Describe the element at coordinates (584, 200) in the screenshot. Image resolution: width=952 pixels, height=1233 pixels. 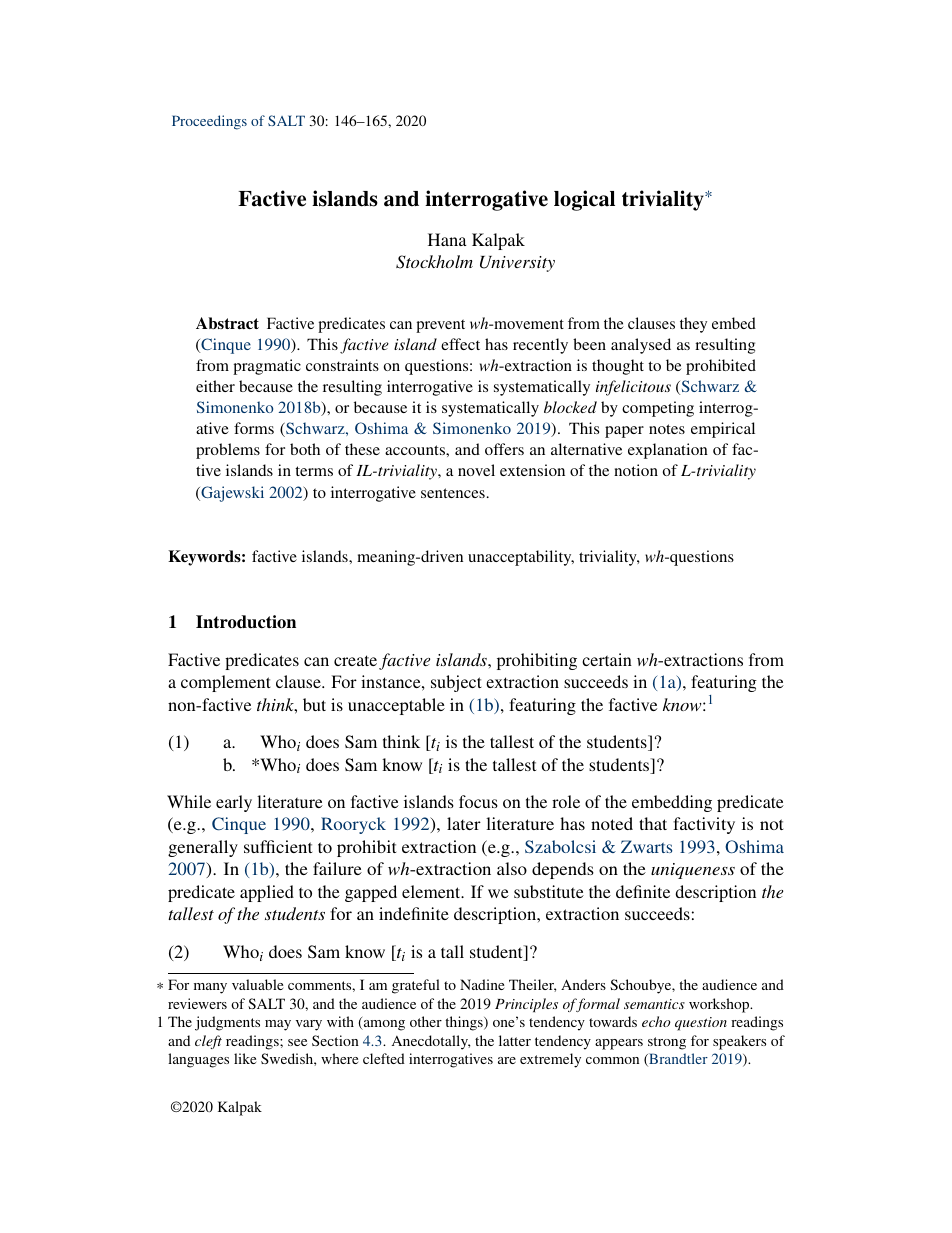
I see `logical` at that location.
